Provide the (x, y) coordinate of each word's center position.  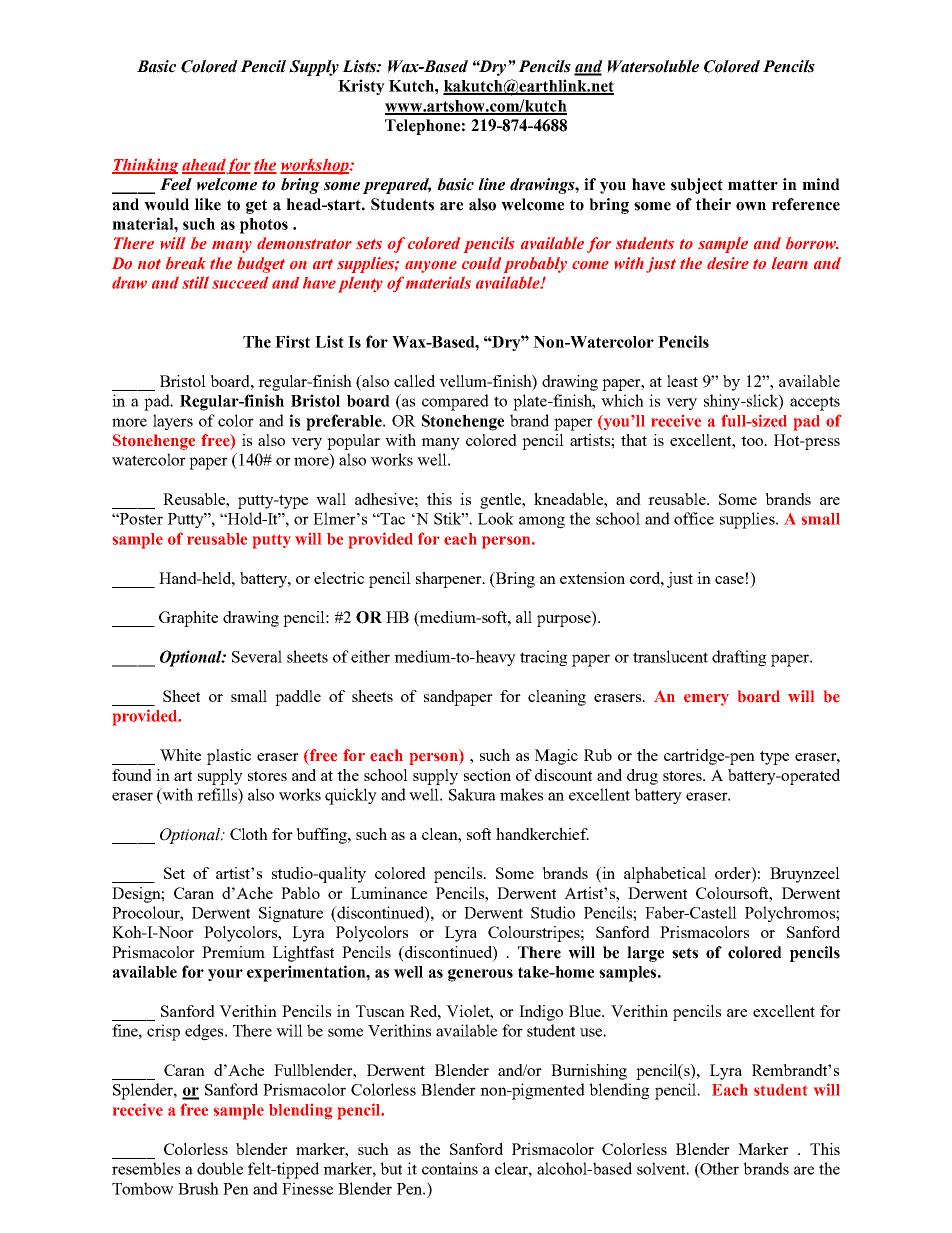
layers (173, 422)
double (220, 1168)
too (753, 441)
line (491, 184)
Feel (176, 184)
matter (753, 185)
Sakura (472, 794)
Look (496, 518)
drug (642, 777)
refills (218, 794)
